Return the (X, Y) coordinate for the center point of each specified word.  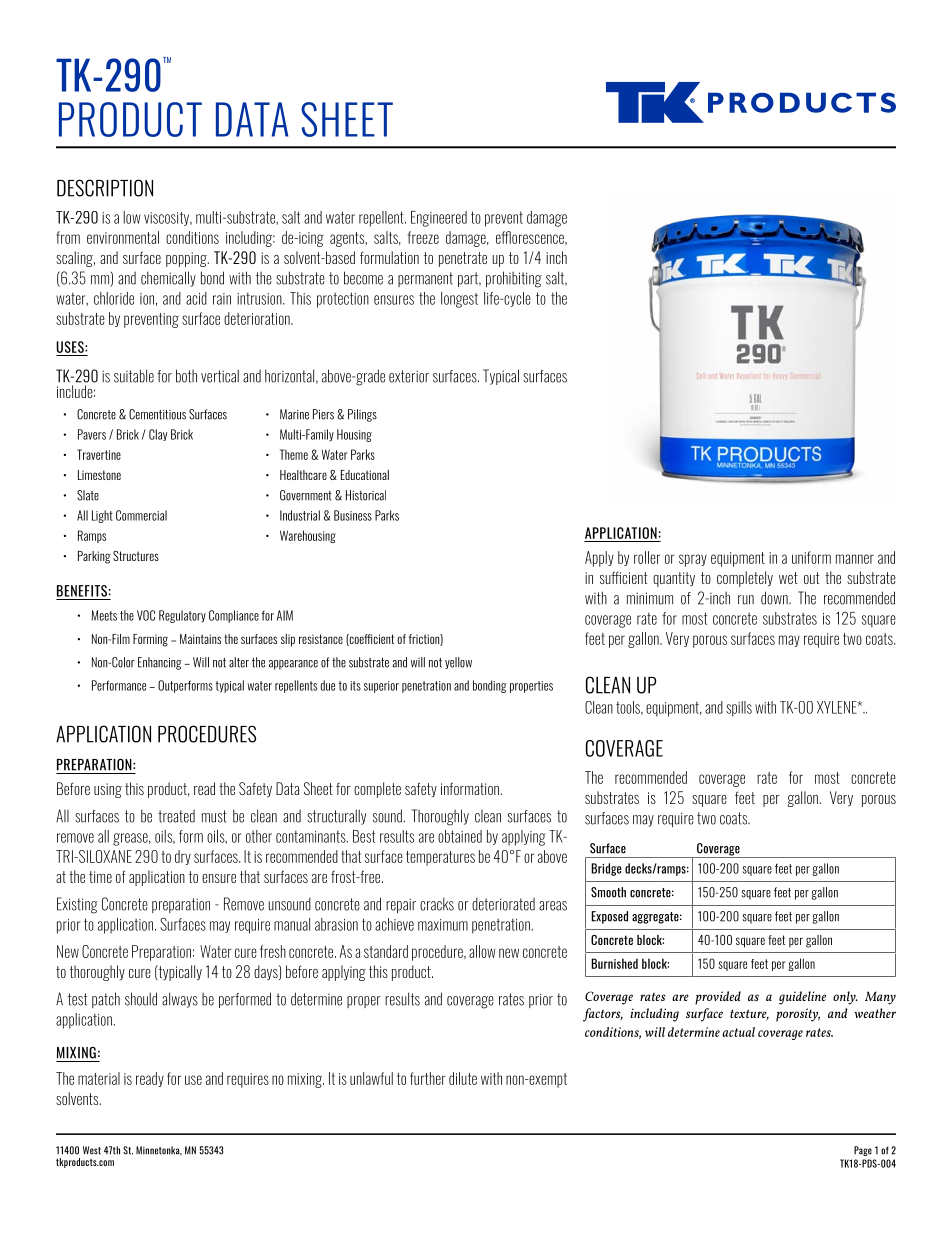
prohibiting (514, 279)
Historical (366, 495)
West (92, 1150)
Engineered (439, 219)
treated (176, 816)
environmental (123, 237)
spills (739, 709)
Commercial (141, 515)
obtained (460, 836)
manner (855, 559)
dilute (463, 1078)
